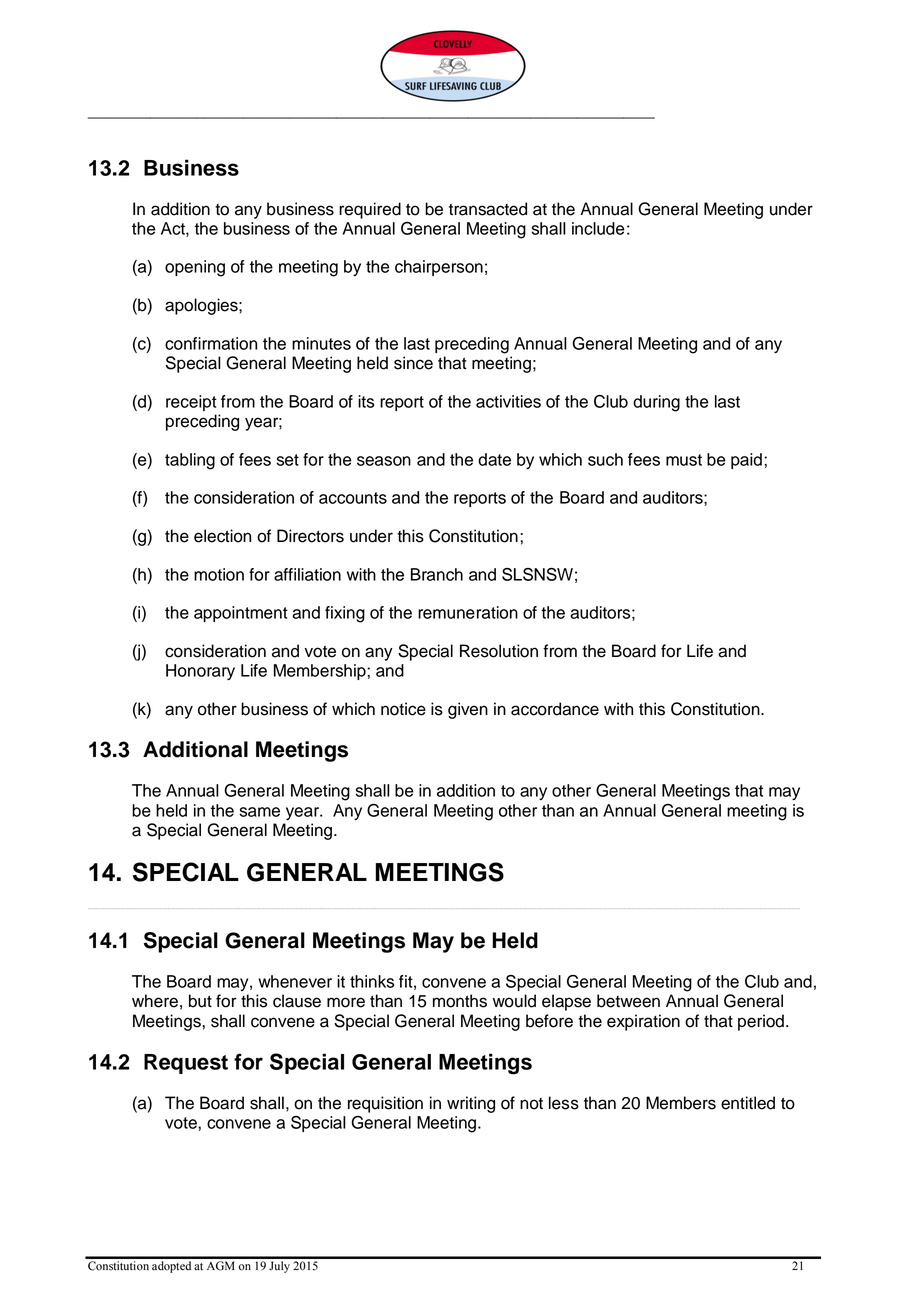  What do you see at coordinates (684, 460) in the screenshot?
I see `must` at bounding box center [684, 460].
